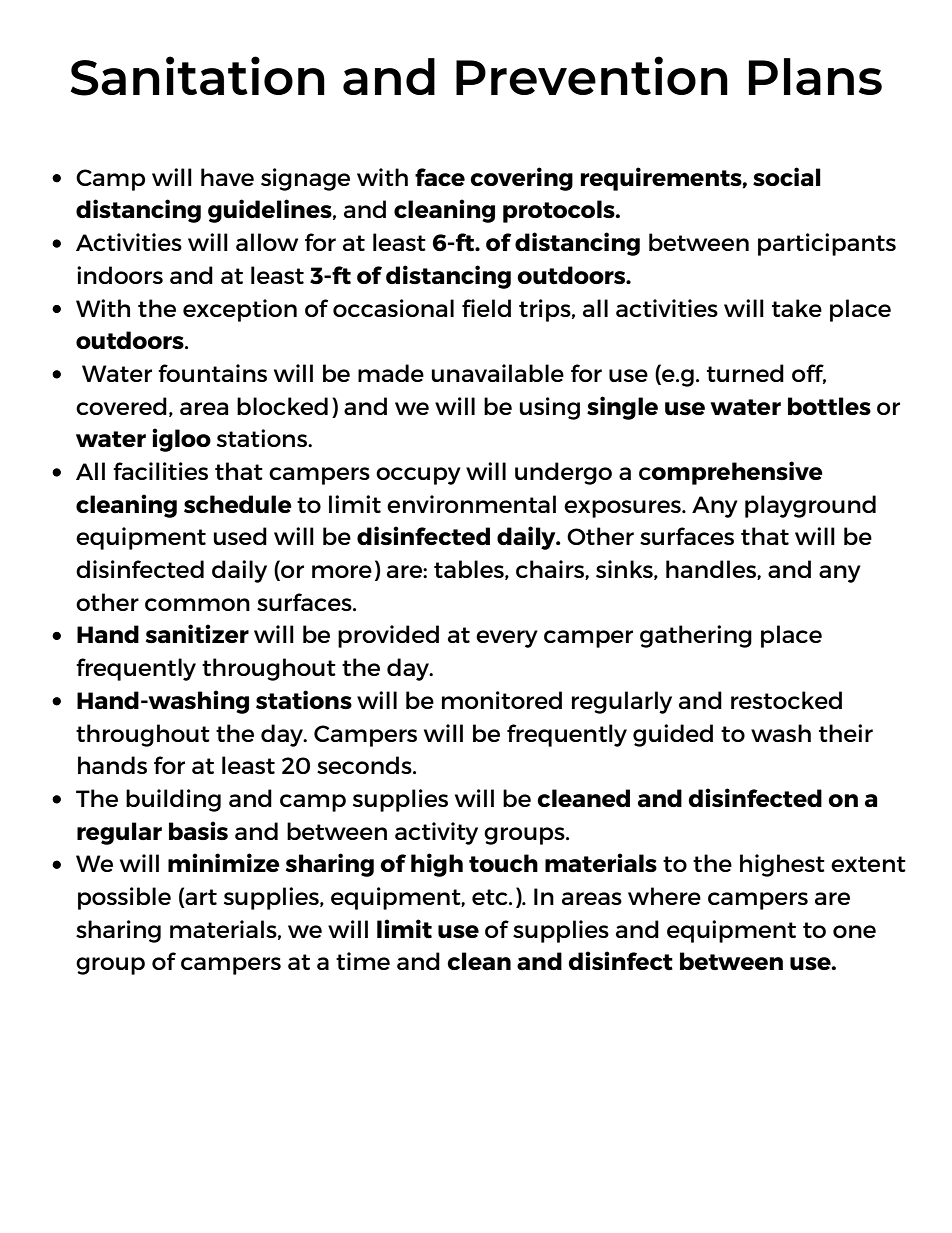 This screenshot has height=1233, width=952. Describe the element at coordinates (854, 931) in the screenshot. I see `one` at that location.
